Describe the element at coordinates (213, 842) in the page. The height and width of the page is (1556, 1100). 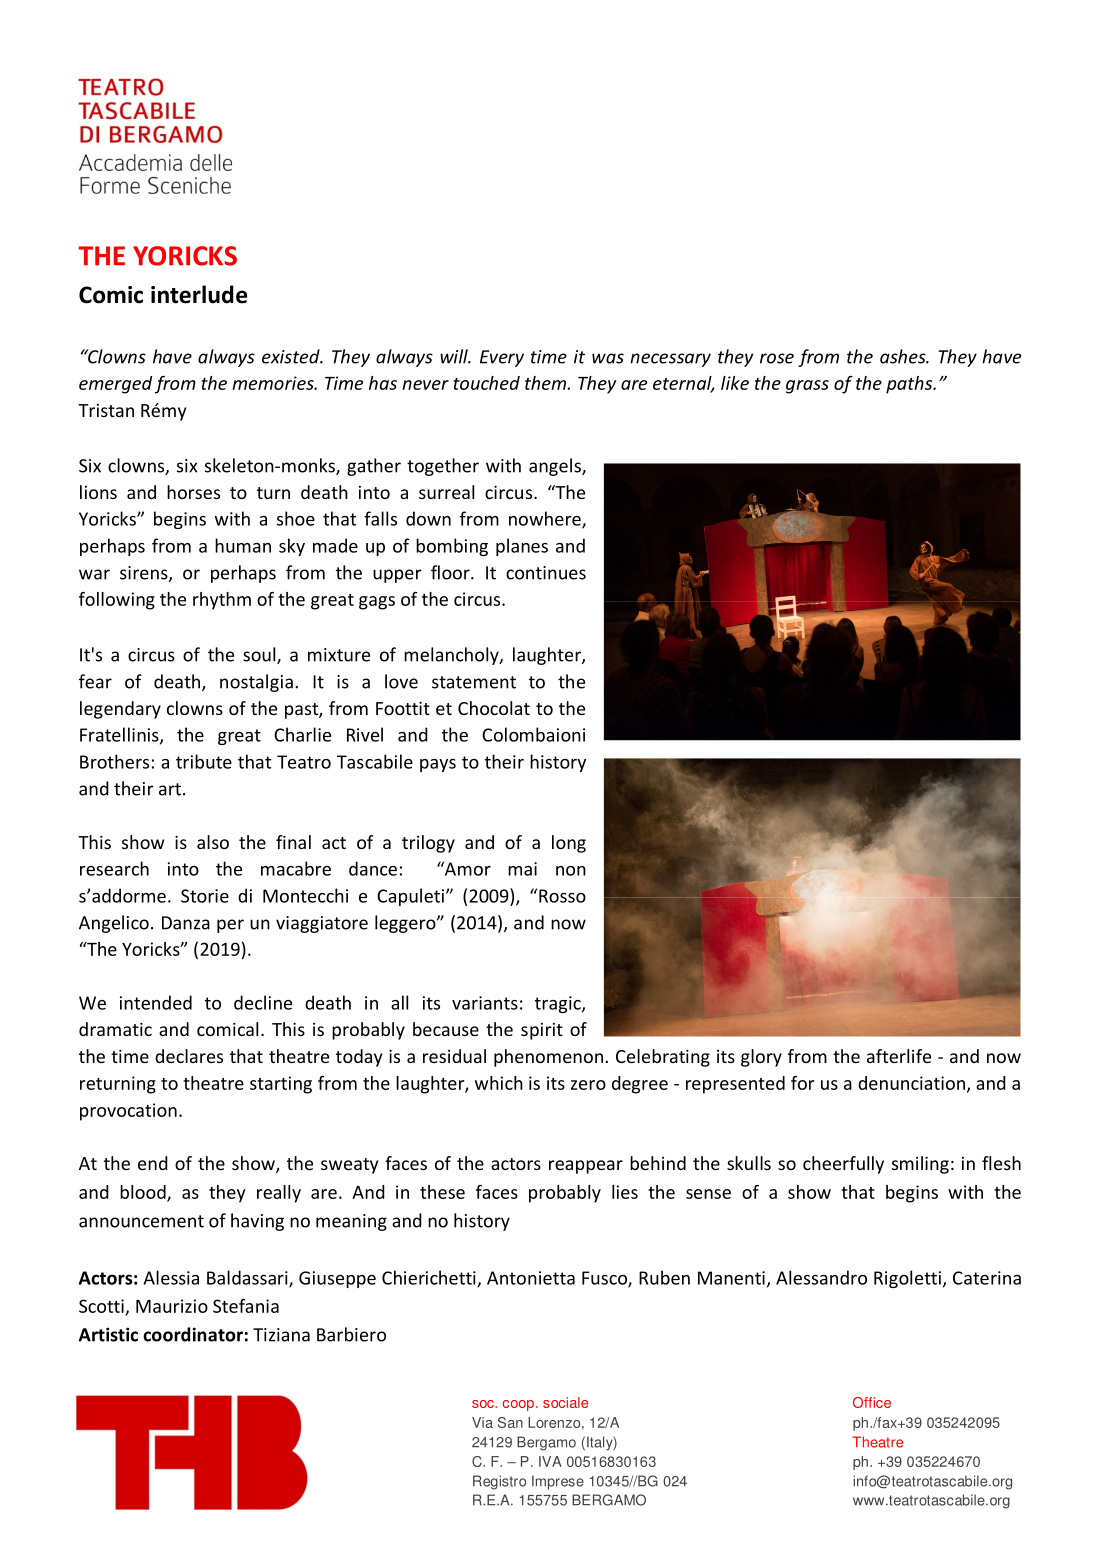
I see `also` at that location.
